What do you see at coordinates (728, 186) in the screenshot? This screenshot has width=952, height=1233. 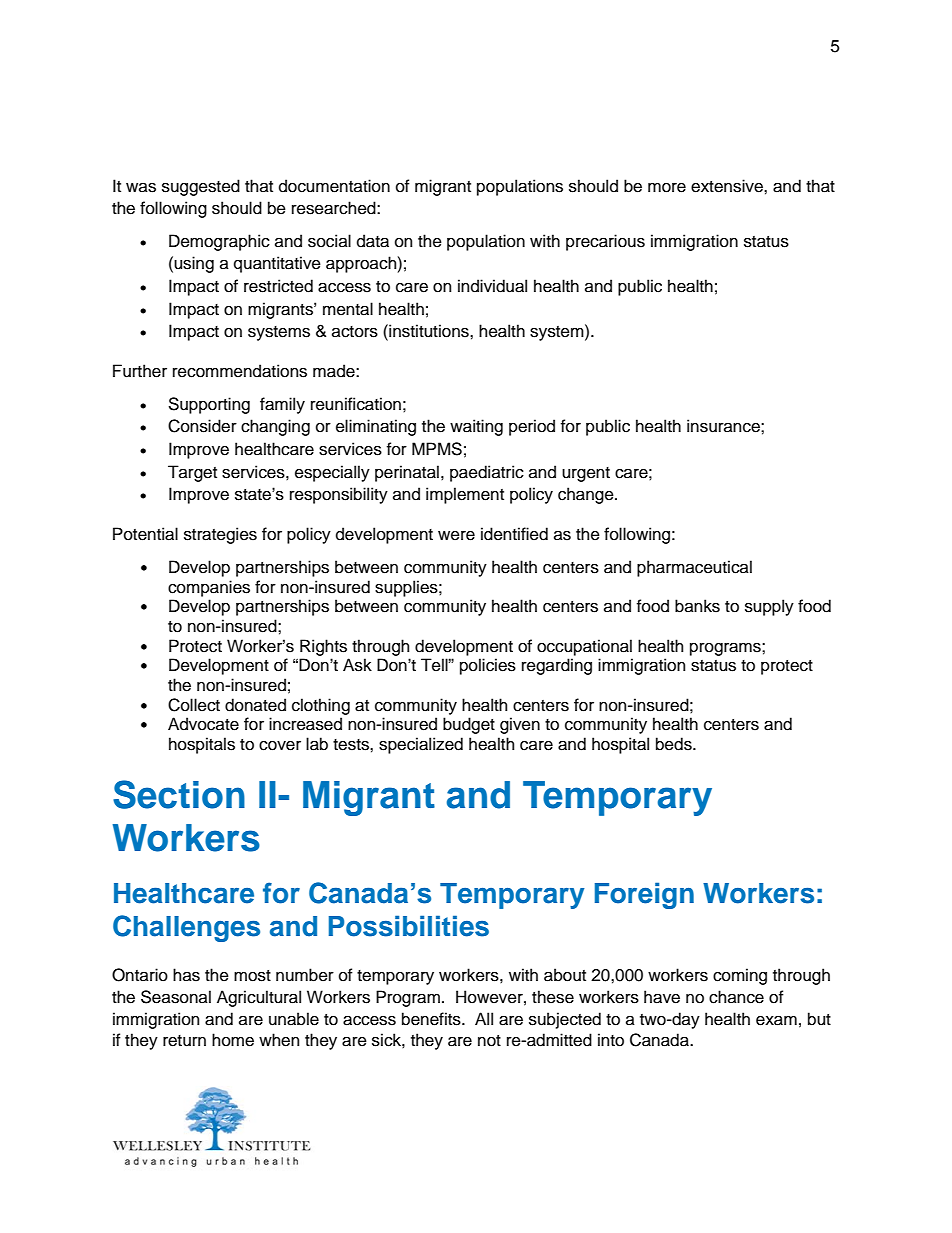 I see `extensive` at bounding box center [728, 186].
